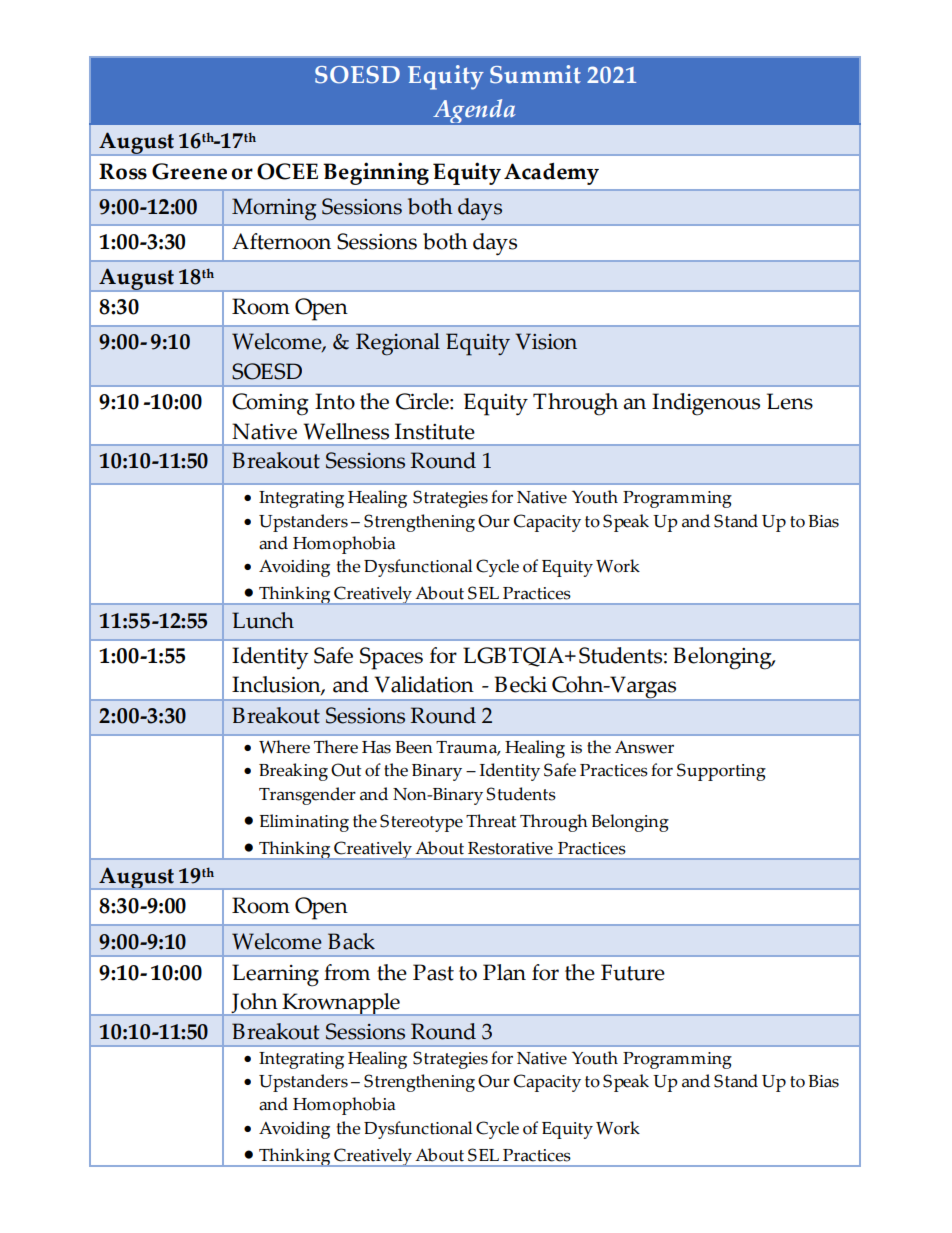 The width and height of the page is (952, 1233). I want to click on Coming, so click(270, 404).
